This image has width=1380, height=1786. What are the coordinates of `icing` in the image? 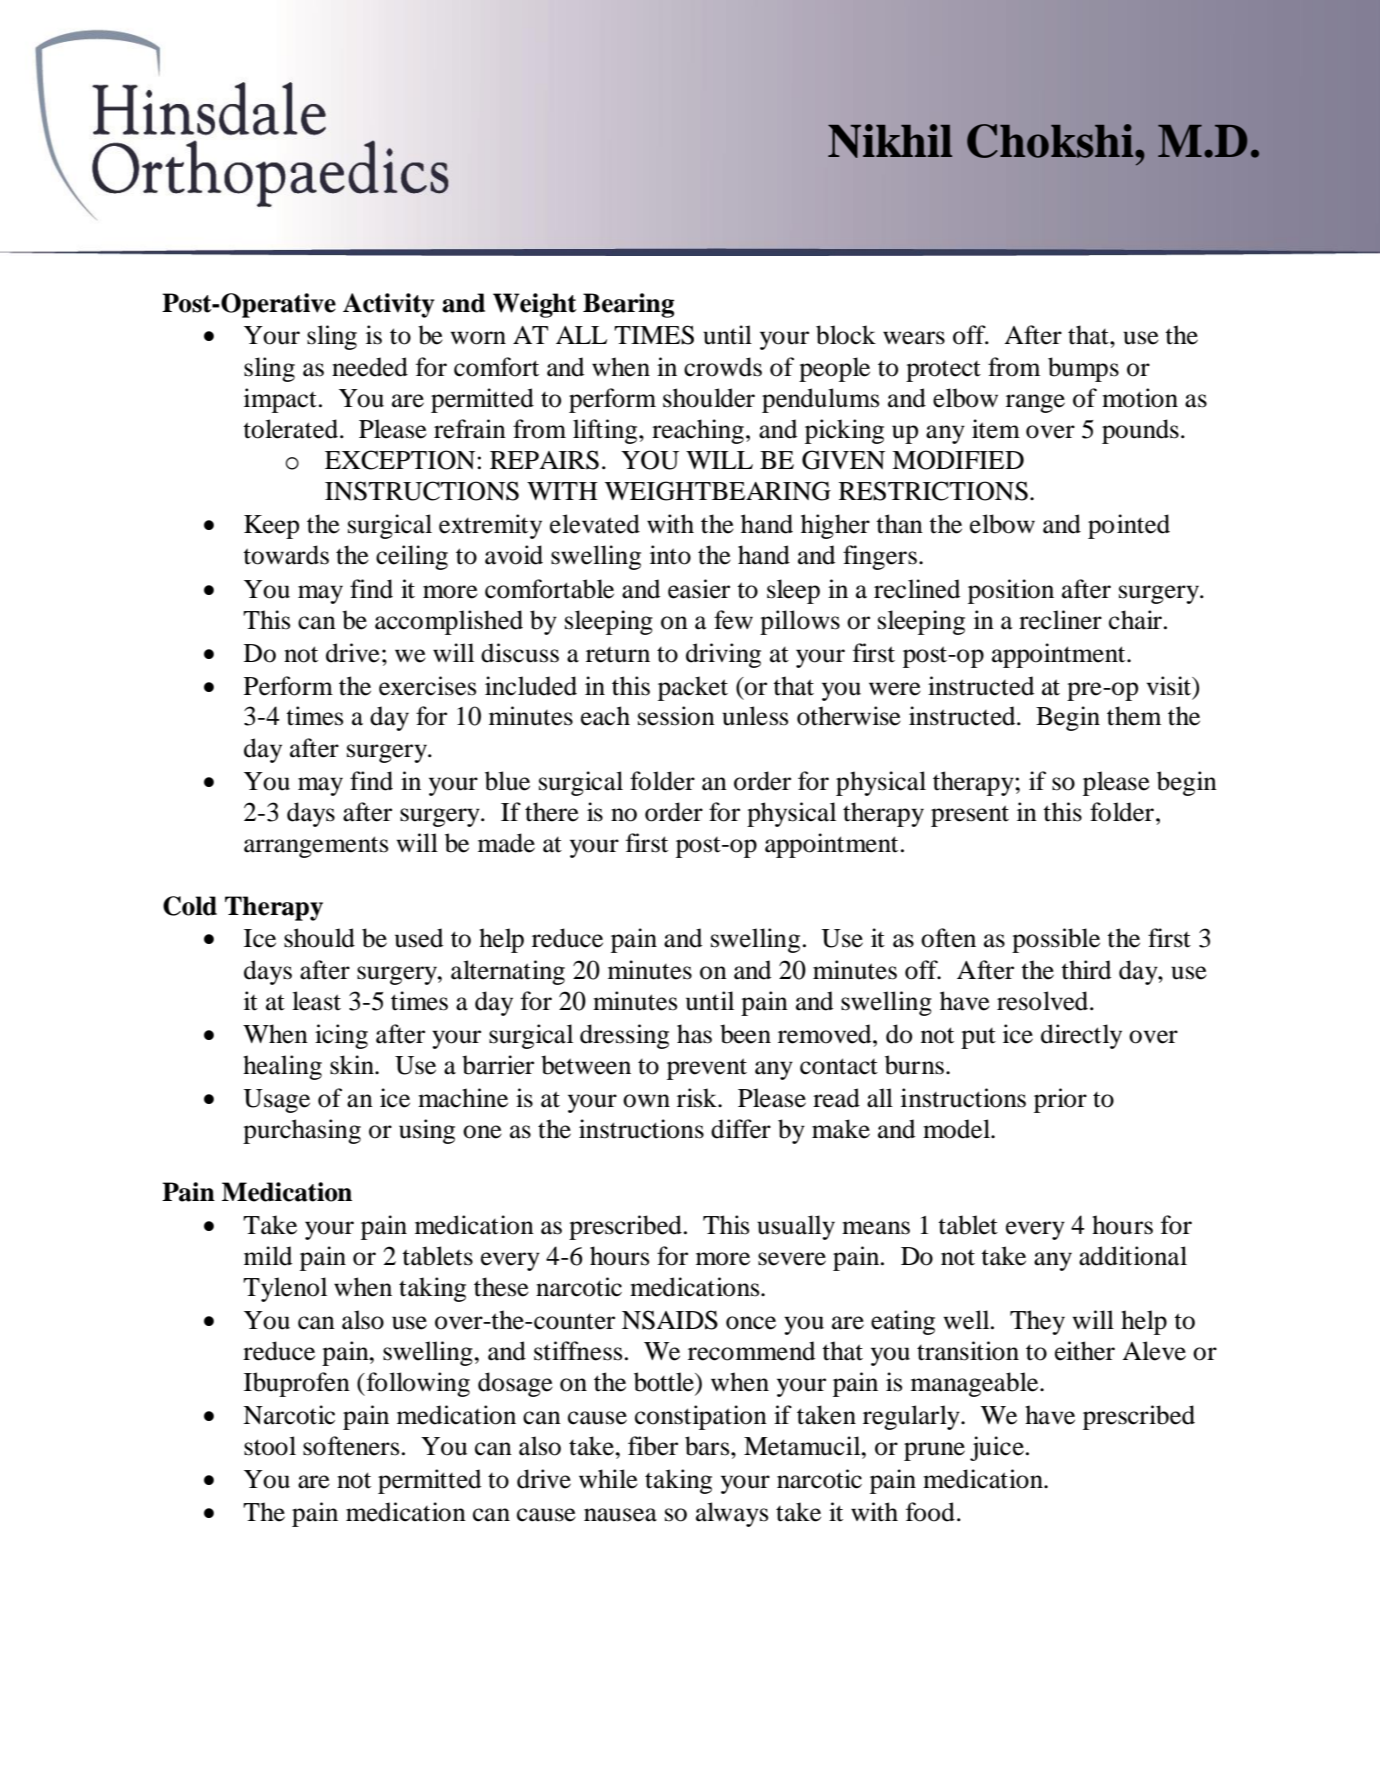 It's located at (341, 1036).
